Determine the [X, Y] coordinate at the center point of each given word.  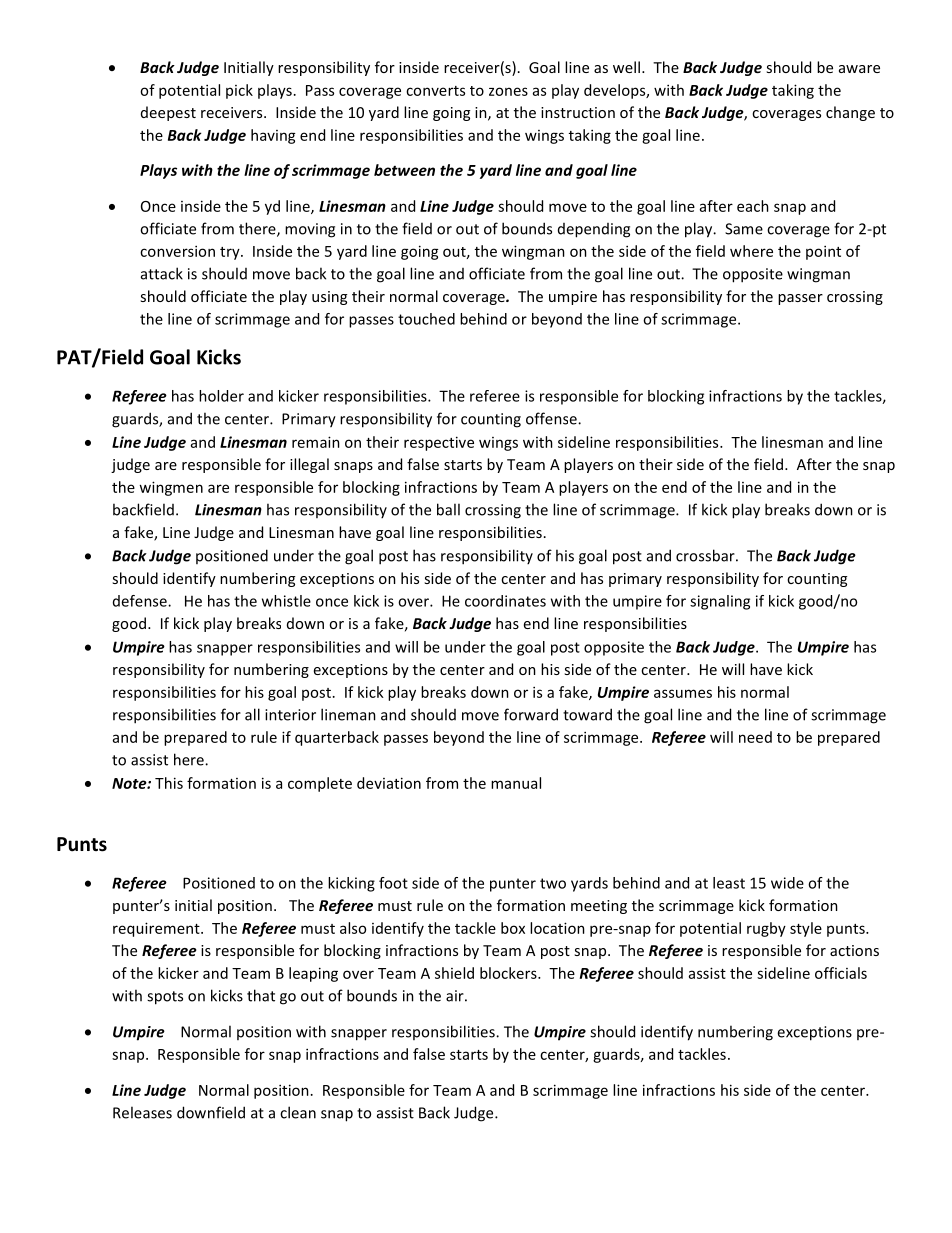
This [169, 783]
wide [787, 883]
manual [516, 783]
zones [508, 91]
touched [426, 319]
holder [221, 396]
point [823, 252]
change [850, 113]
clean [298, 1112]
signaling [720, 602]
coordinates [505, 601]
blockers [509, 973]
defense [141, 601]
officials [841, 973]
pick [239, 91]
